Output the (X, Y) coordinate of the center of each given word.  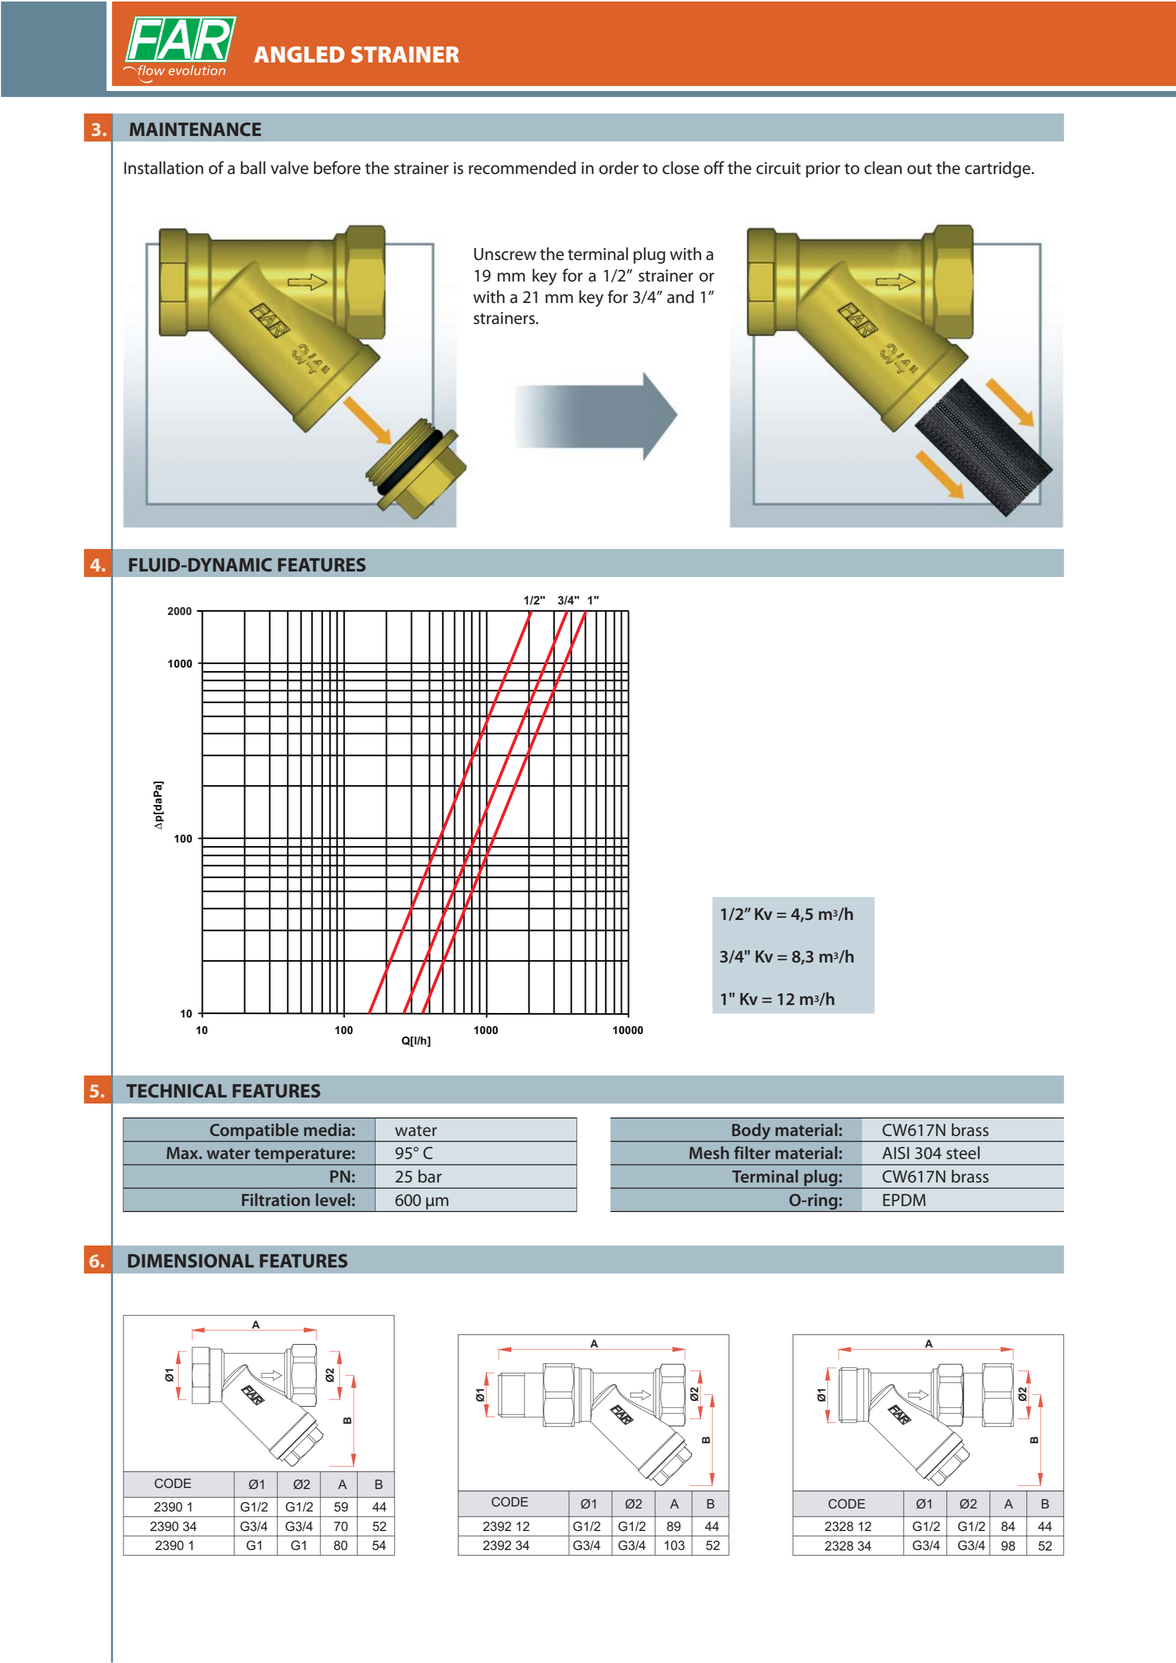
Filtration (276, 1199)
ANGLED (299, 54)
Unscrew (505, 254)
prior (823, 170)
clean (883, 168)
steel (963, 1152)
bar (430, 1176)
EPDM (904, 1200)
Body (751, 1132)
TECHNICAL (176, 1091)
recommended (522, 168)
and (680, 297)
